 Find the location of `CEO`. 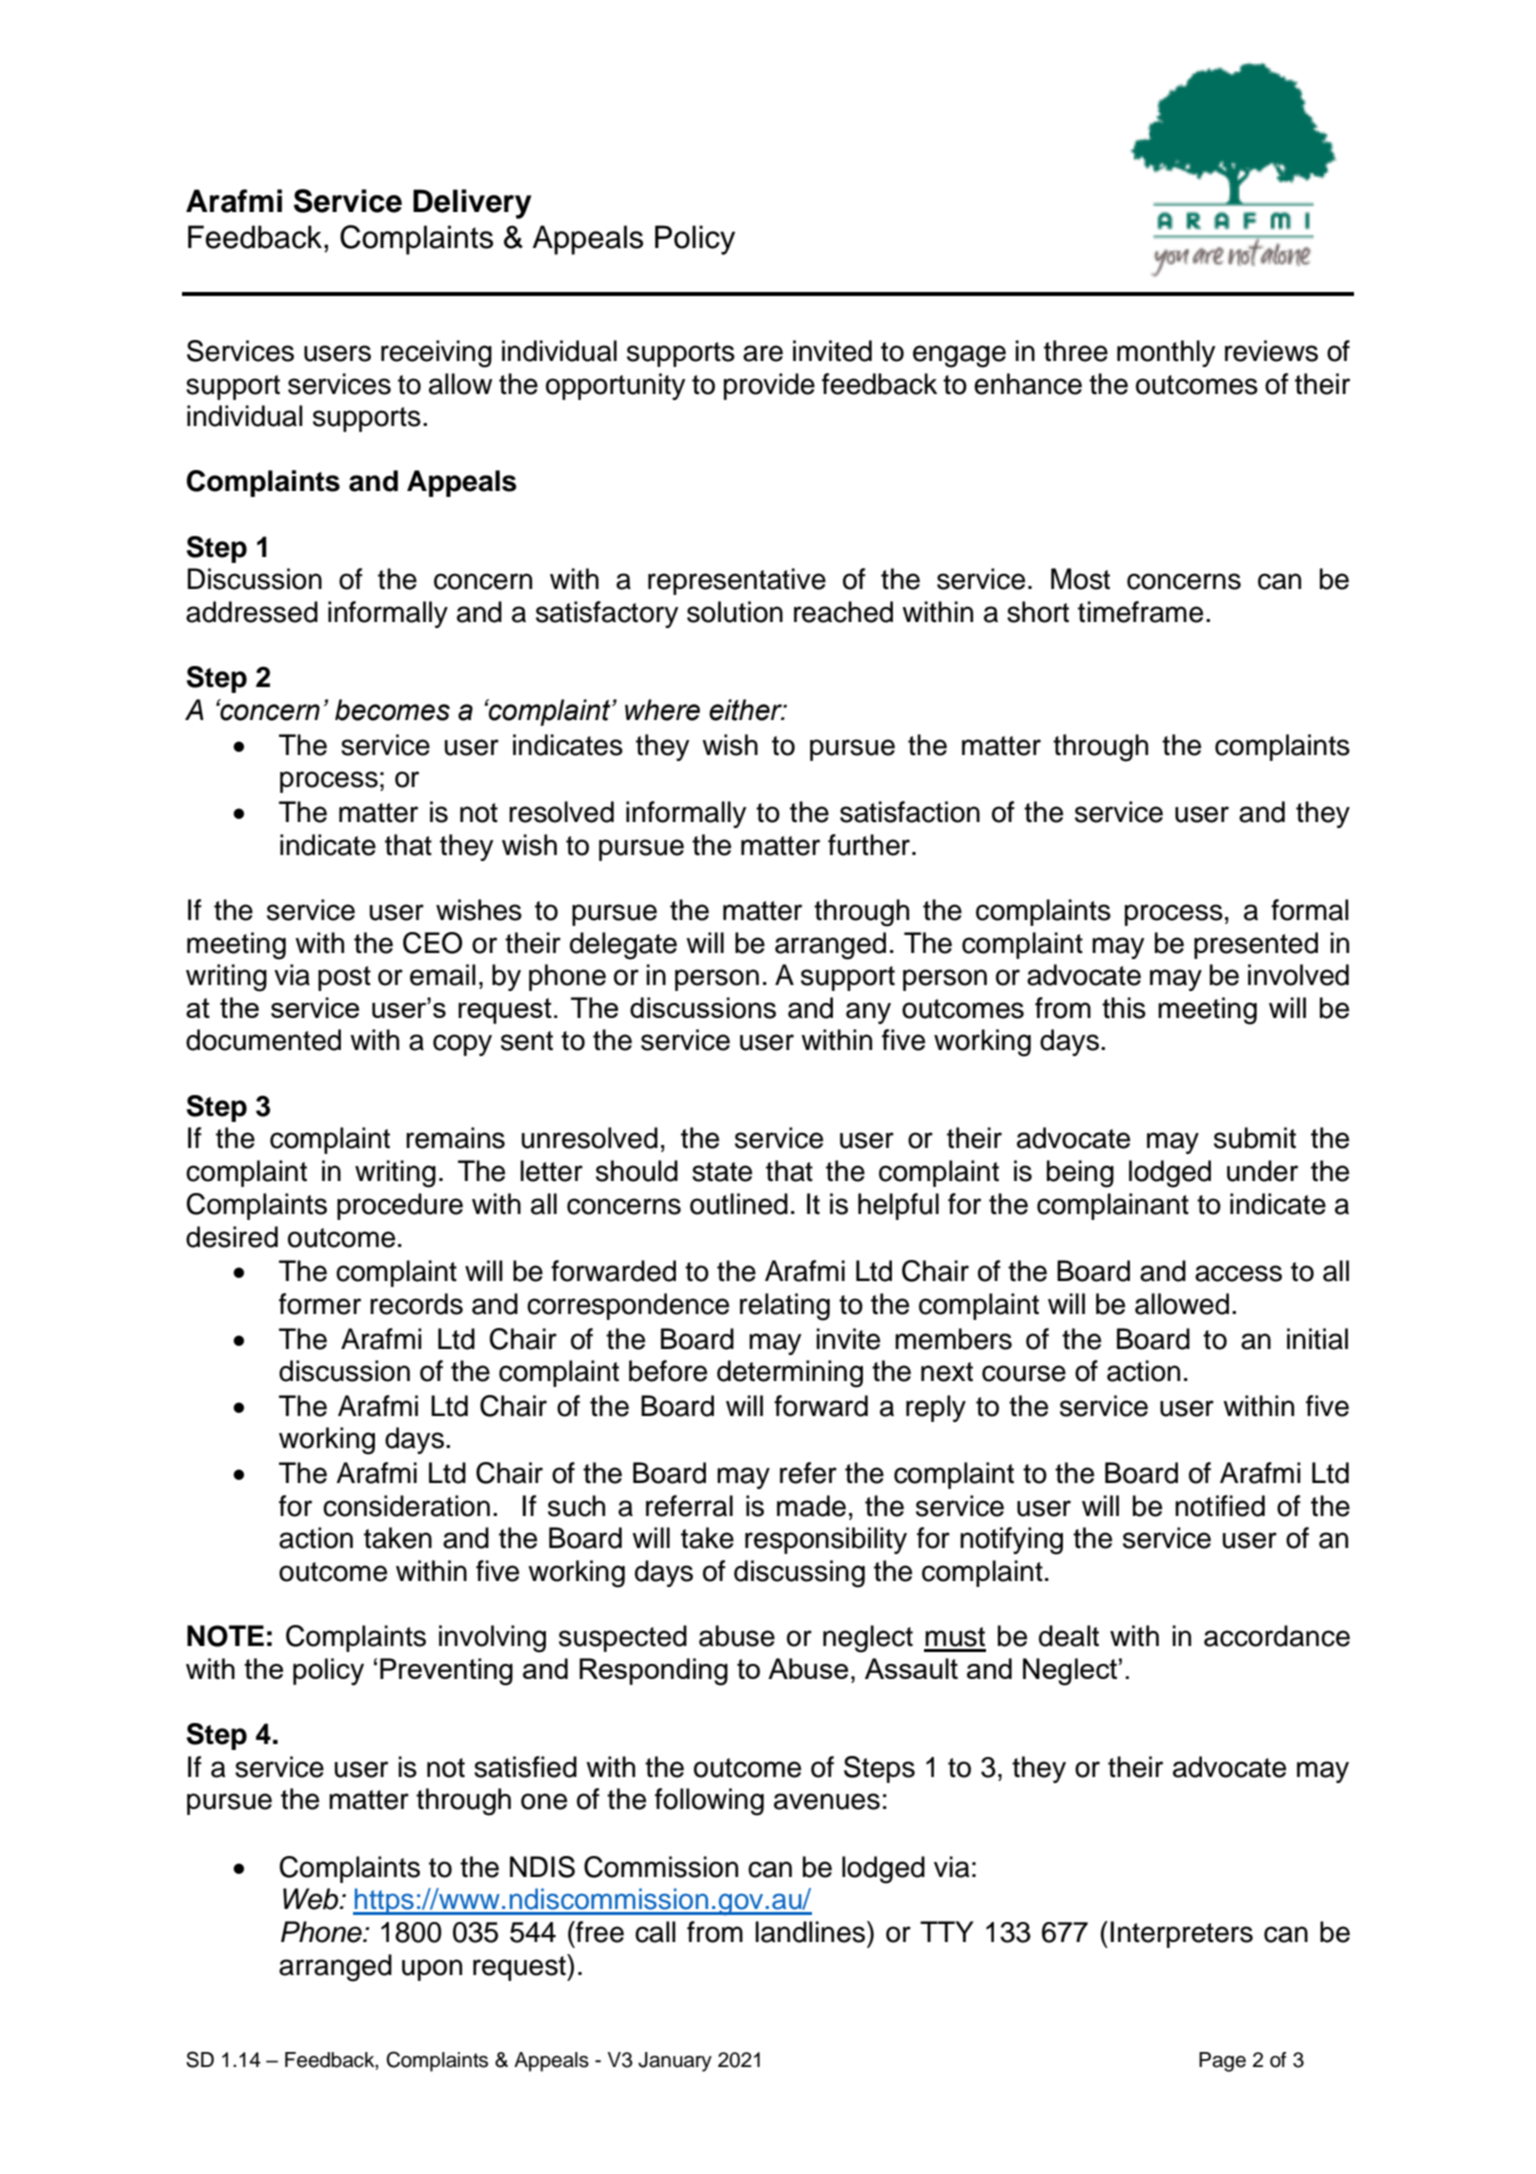

CEO is located at coordinates (432, 943).
